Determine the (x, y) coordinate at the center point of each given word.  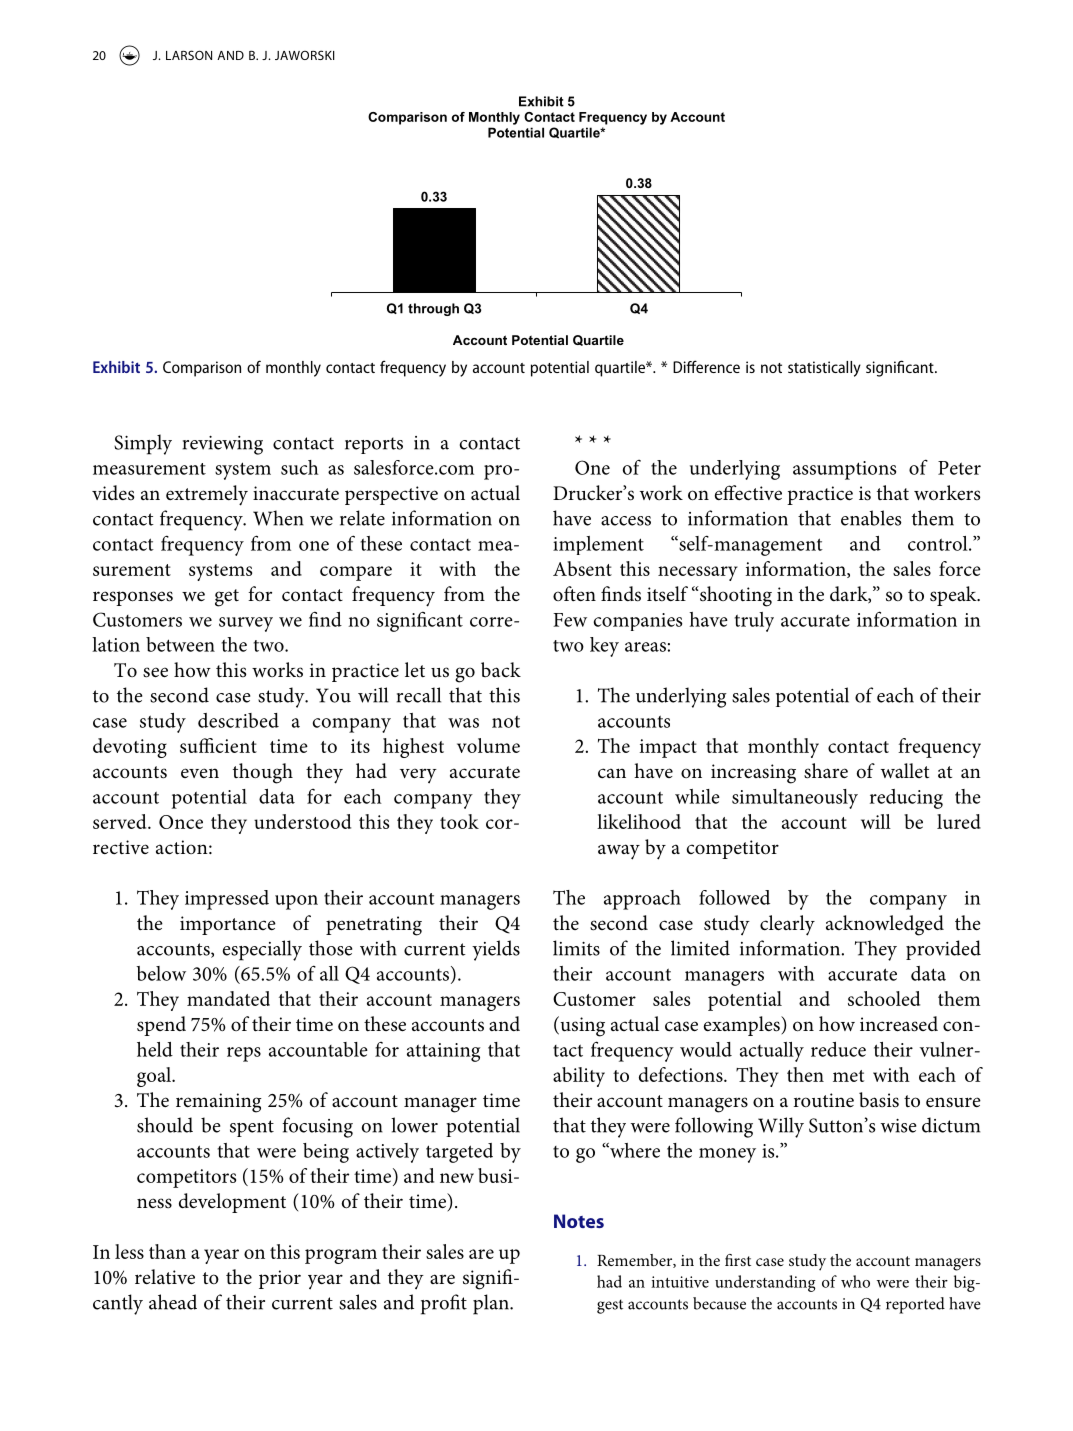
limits (576, 948)
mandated (228, 998)
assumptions (844, 470)
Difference (706, 366)
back (501, 670)
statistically (824, 369)
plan (492, 1304)
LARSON (189, 55)
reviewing (223, 445)
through (433, 309)
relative (165, 1277)
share (826, 771)
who (855, 1281)
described (238, 720)
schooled (884, 998)
